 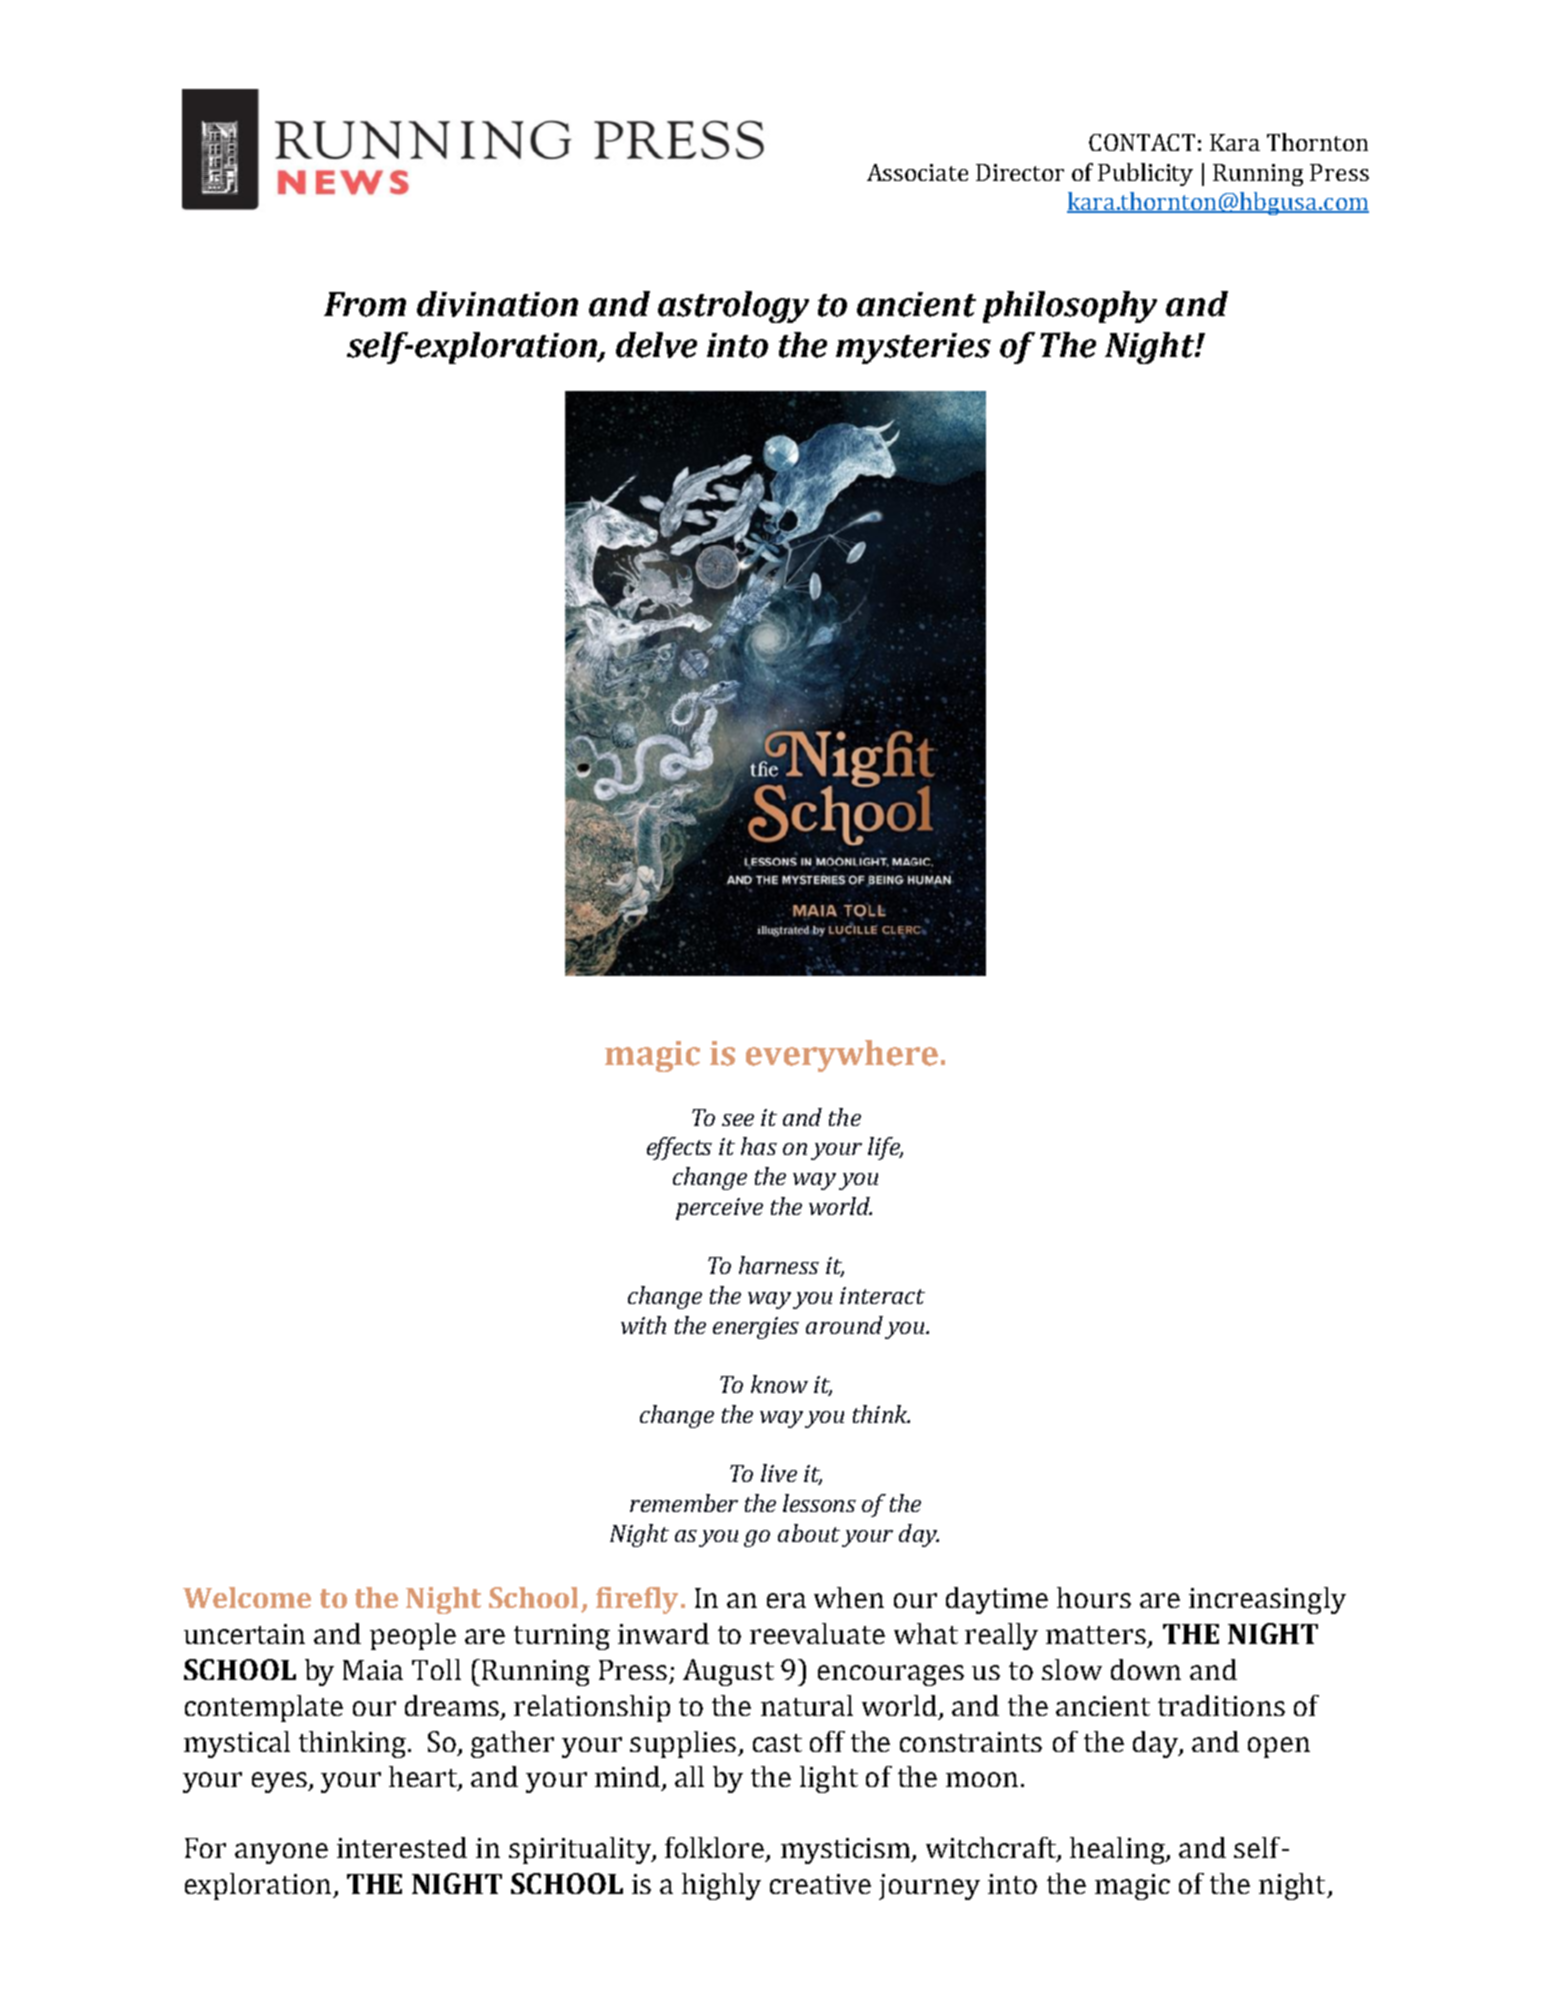 What do you see at coordinates (716, 1849) in the screenshot?
I see `folklore` at bounding box center [716, 1849].
